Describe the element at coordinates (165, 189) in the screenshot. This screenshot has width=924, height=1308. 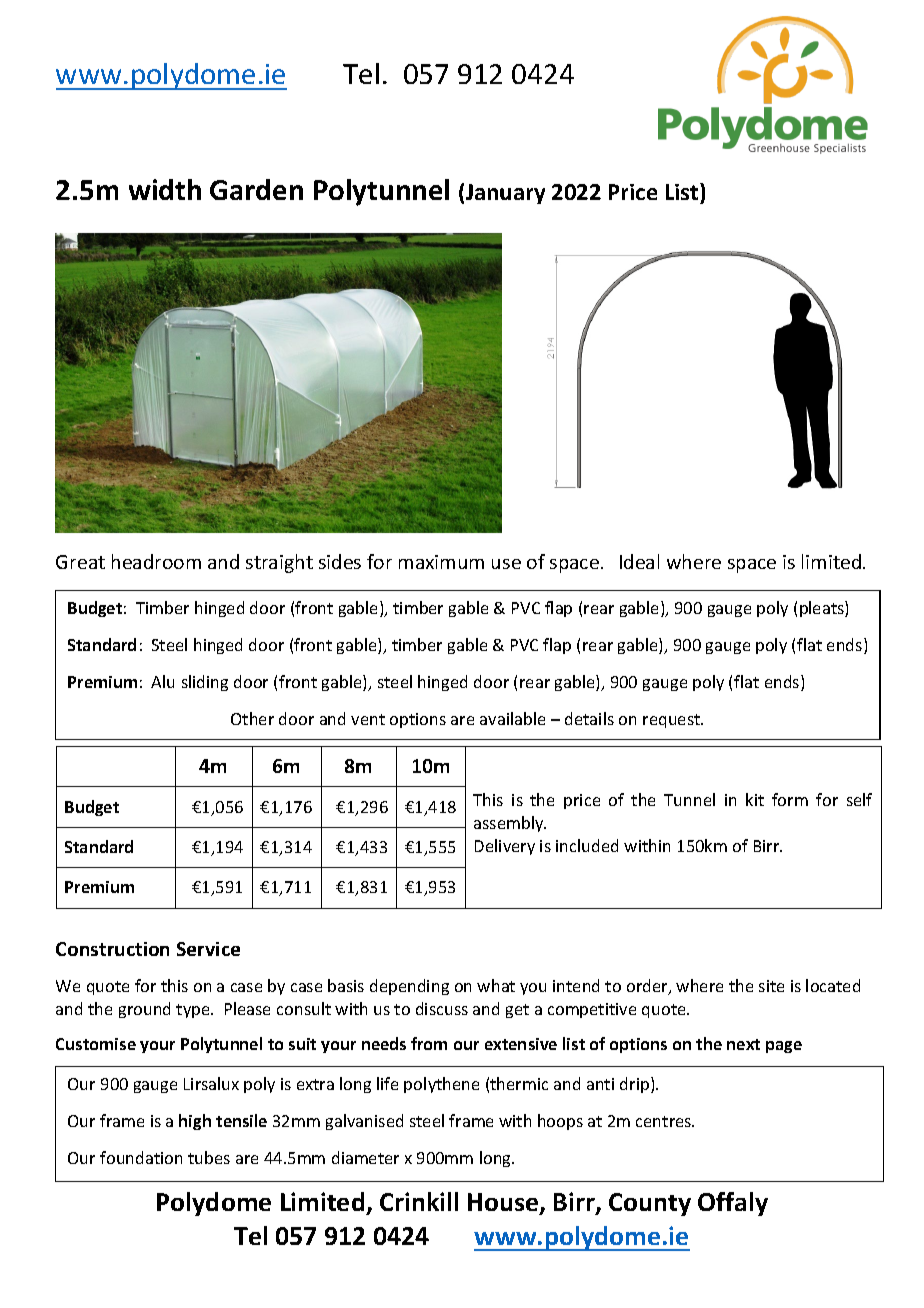
I see `width` at that location.
